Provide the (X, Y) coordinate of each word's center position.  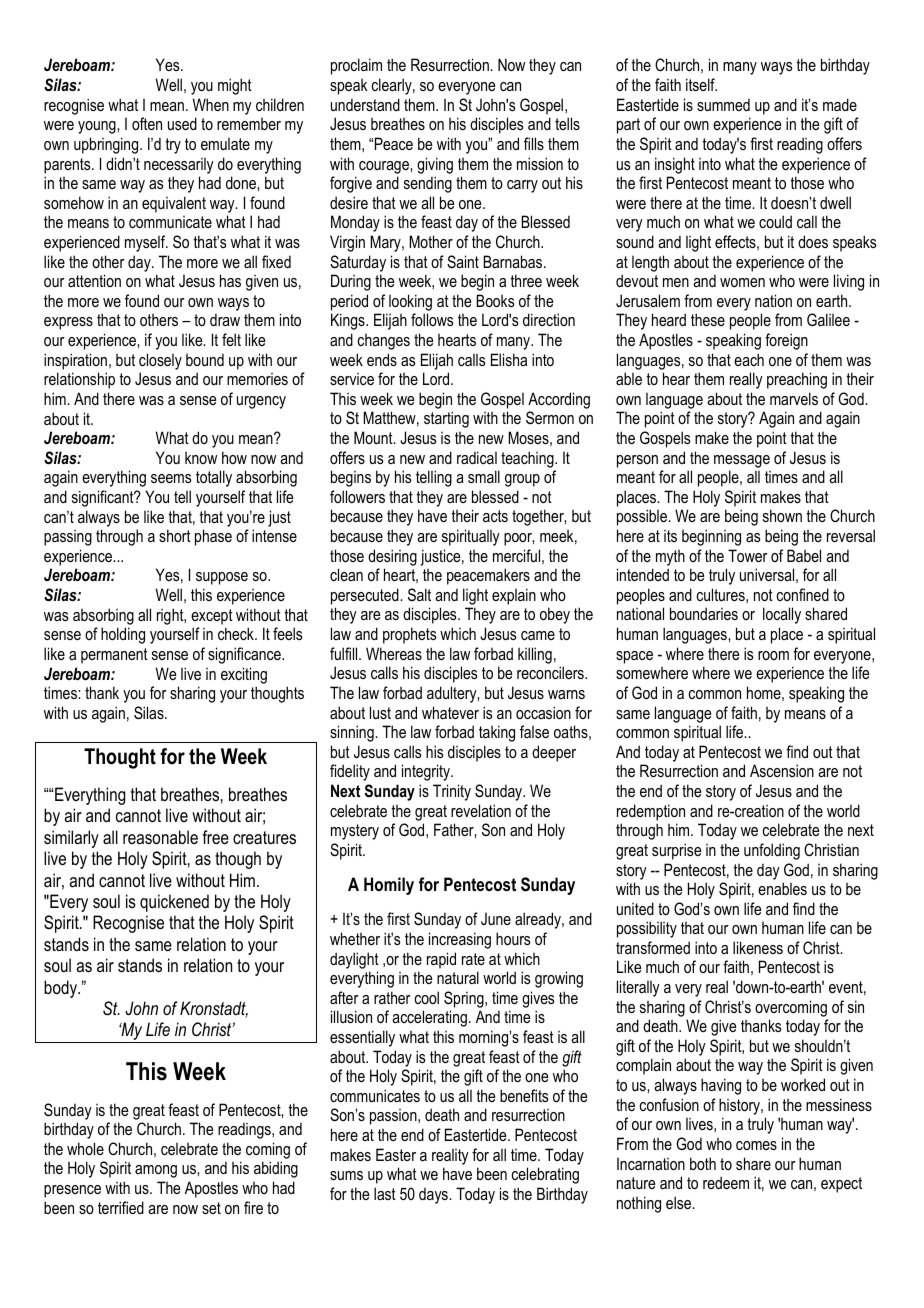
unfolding (772, 851)
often (147, 123)
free (215, 837)
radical (477, 457)
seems (171, 478)
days (434, 1195)
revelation (481, 810)
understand (365, 104)
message (742, 461)
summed (723, 104)
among (156, 1171)
